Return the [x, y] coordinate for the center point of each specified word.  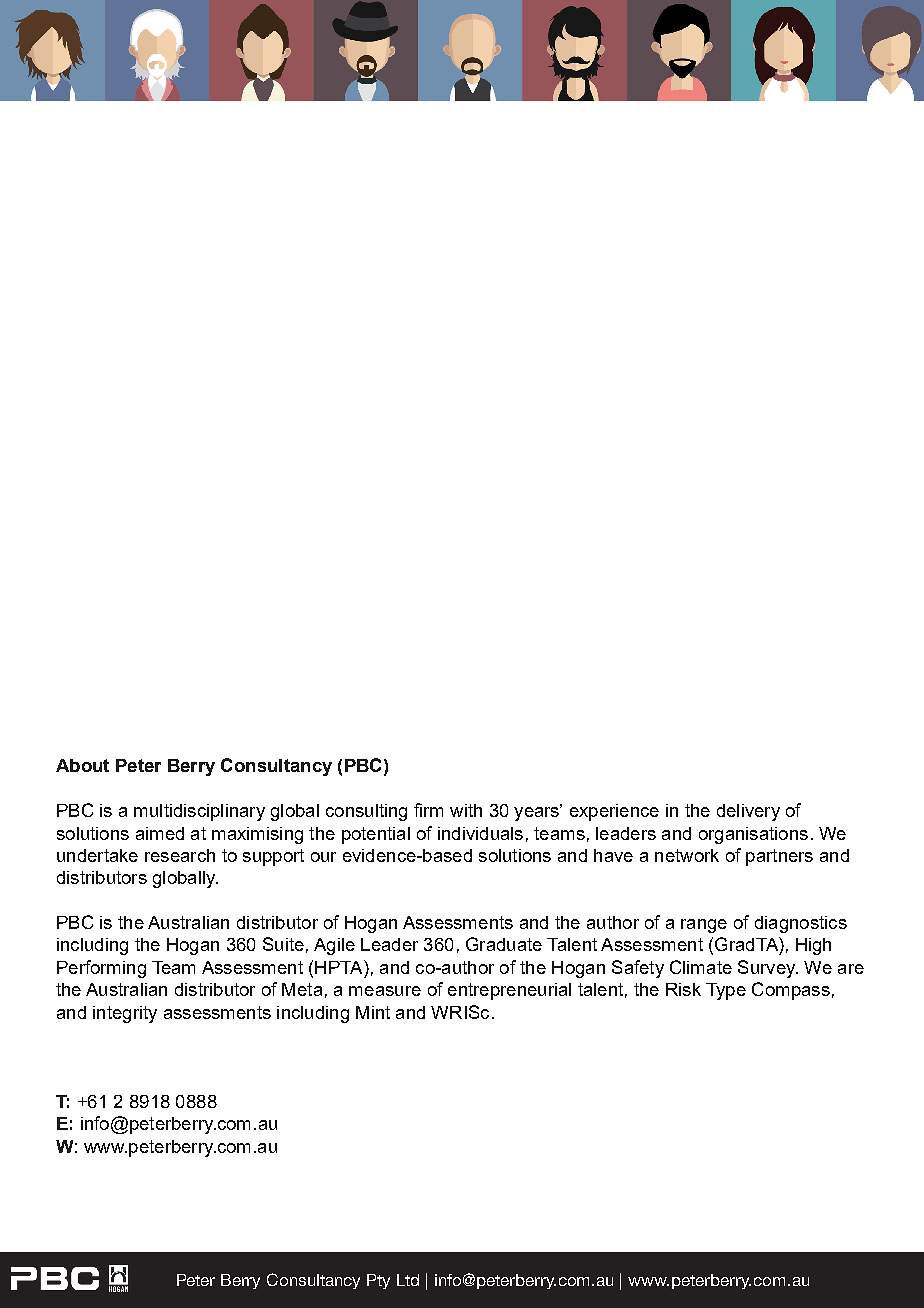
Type [726, 991]
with [466, 810]
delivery [748, 812]
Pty [378, 1281]
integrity [125, 1014]
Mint [373, 1012]
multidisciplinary [199, 812]
